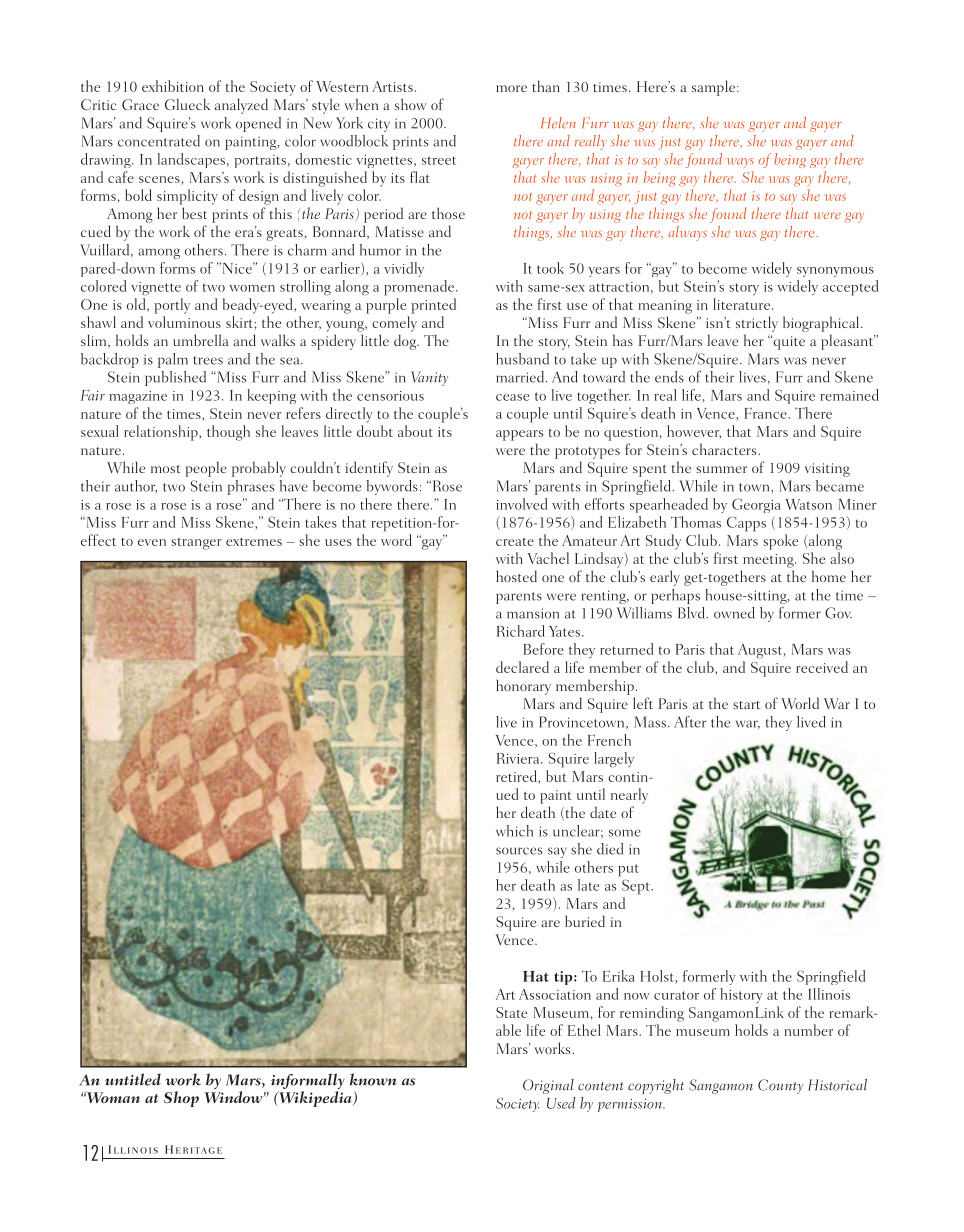 The height and width of the image is (1232, 964). What do you see at coordinates (514, 831) in the image?
I see `which` at bounding box center [514, 831].
